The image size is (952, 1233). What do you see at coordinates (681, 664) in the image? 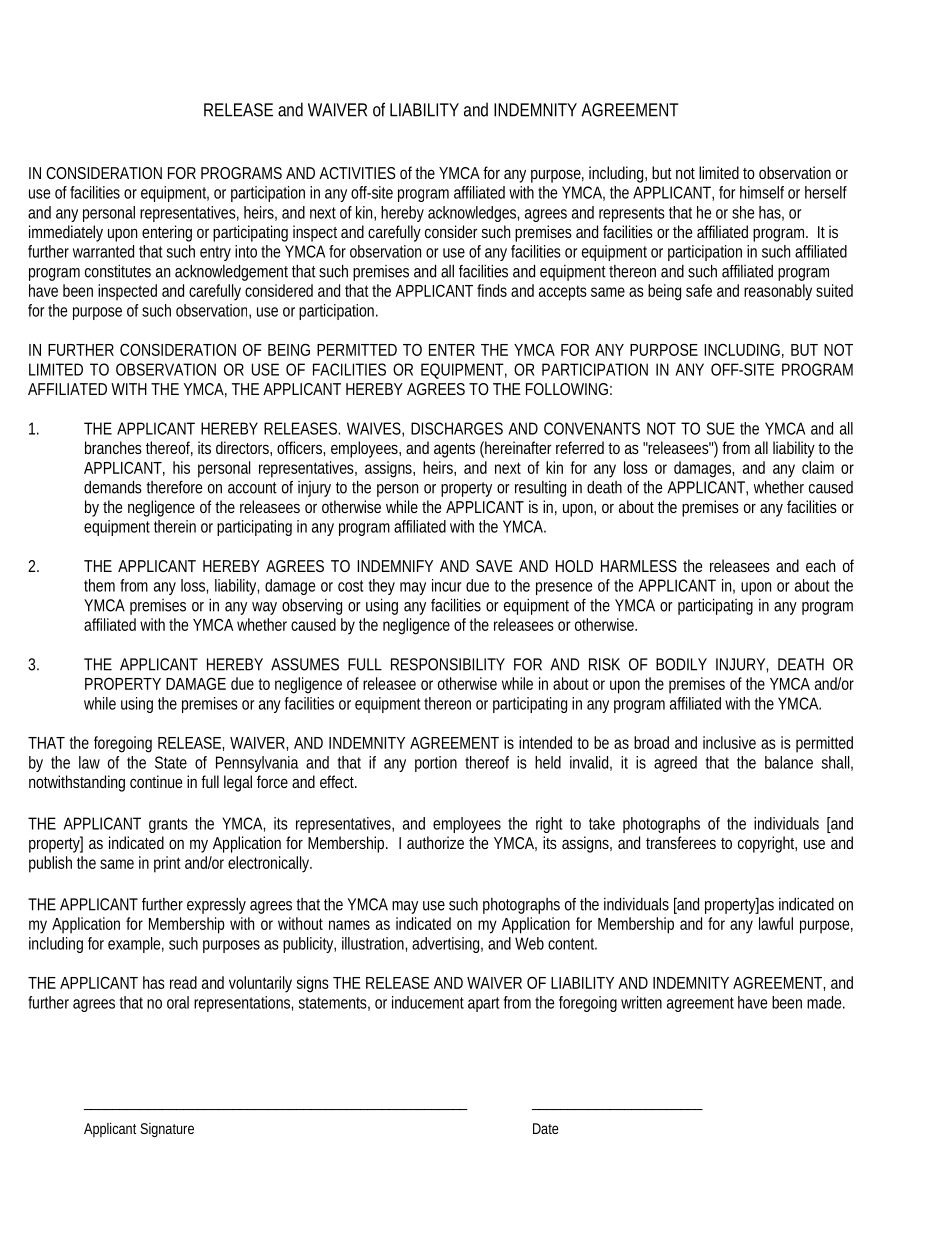
I see `BODILY` at bounding box center [681, 664].
